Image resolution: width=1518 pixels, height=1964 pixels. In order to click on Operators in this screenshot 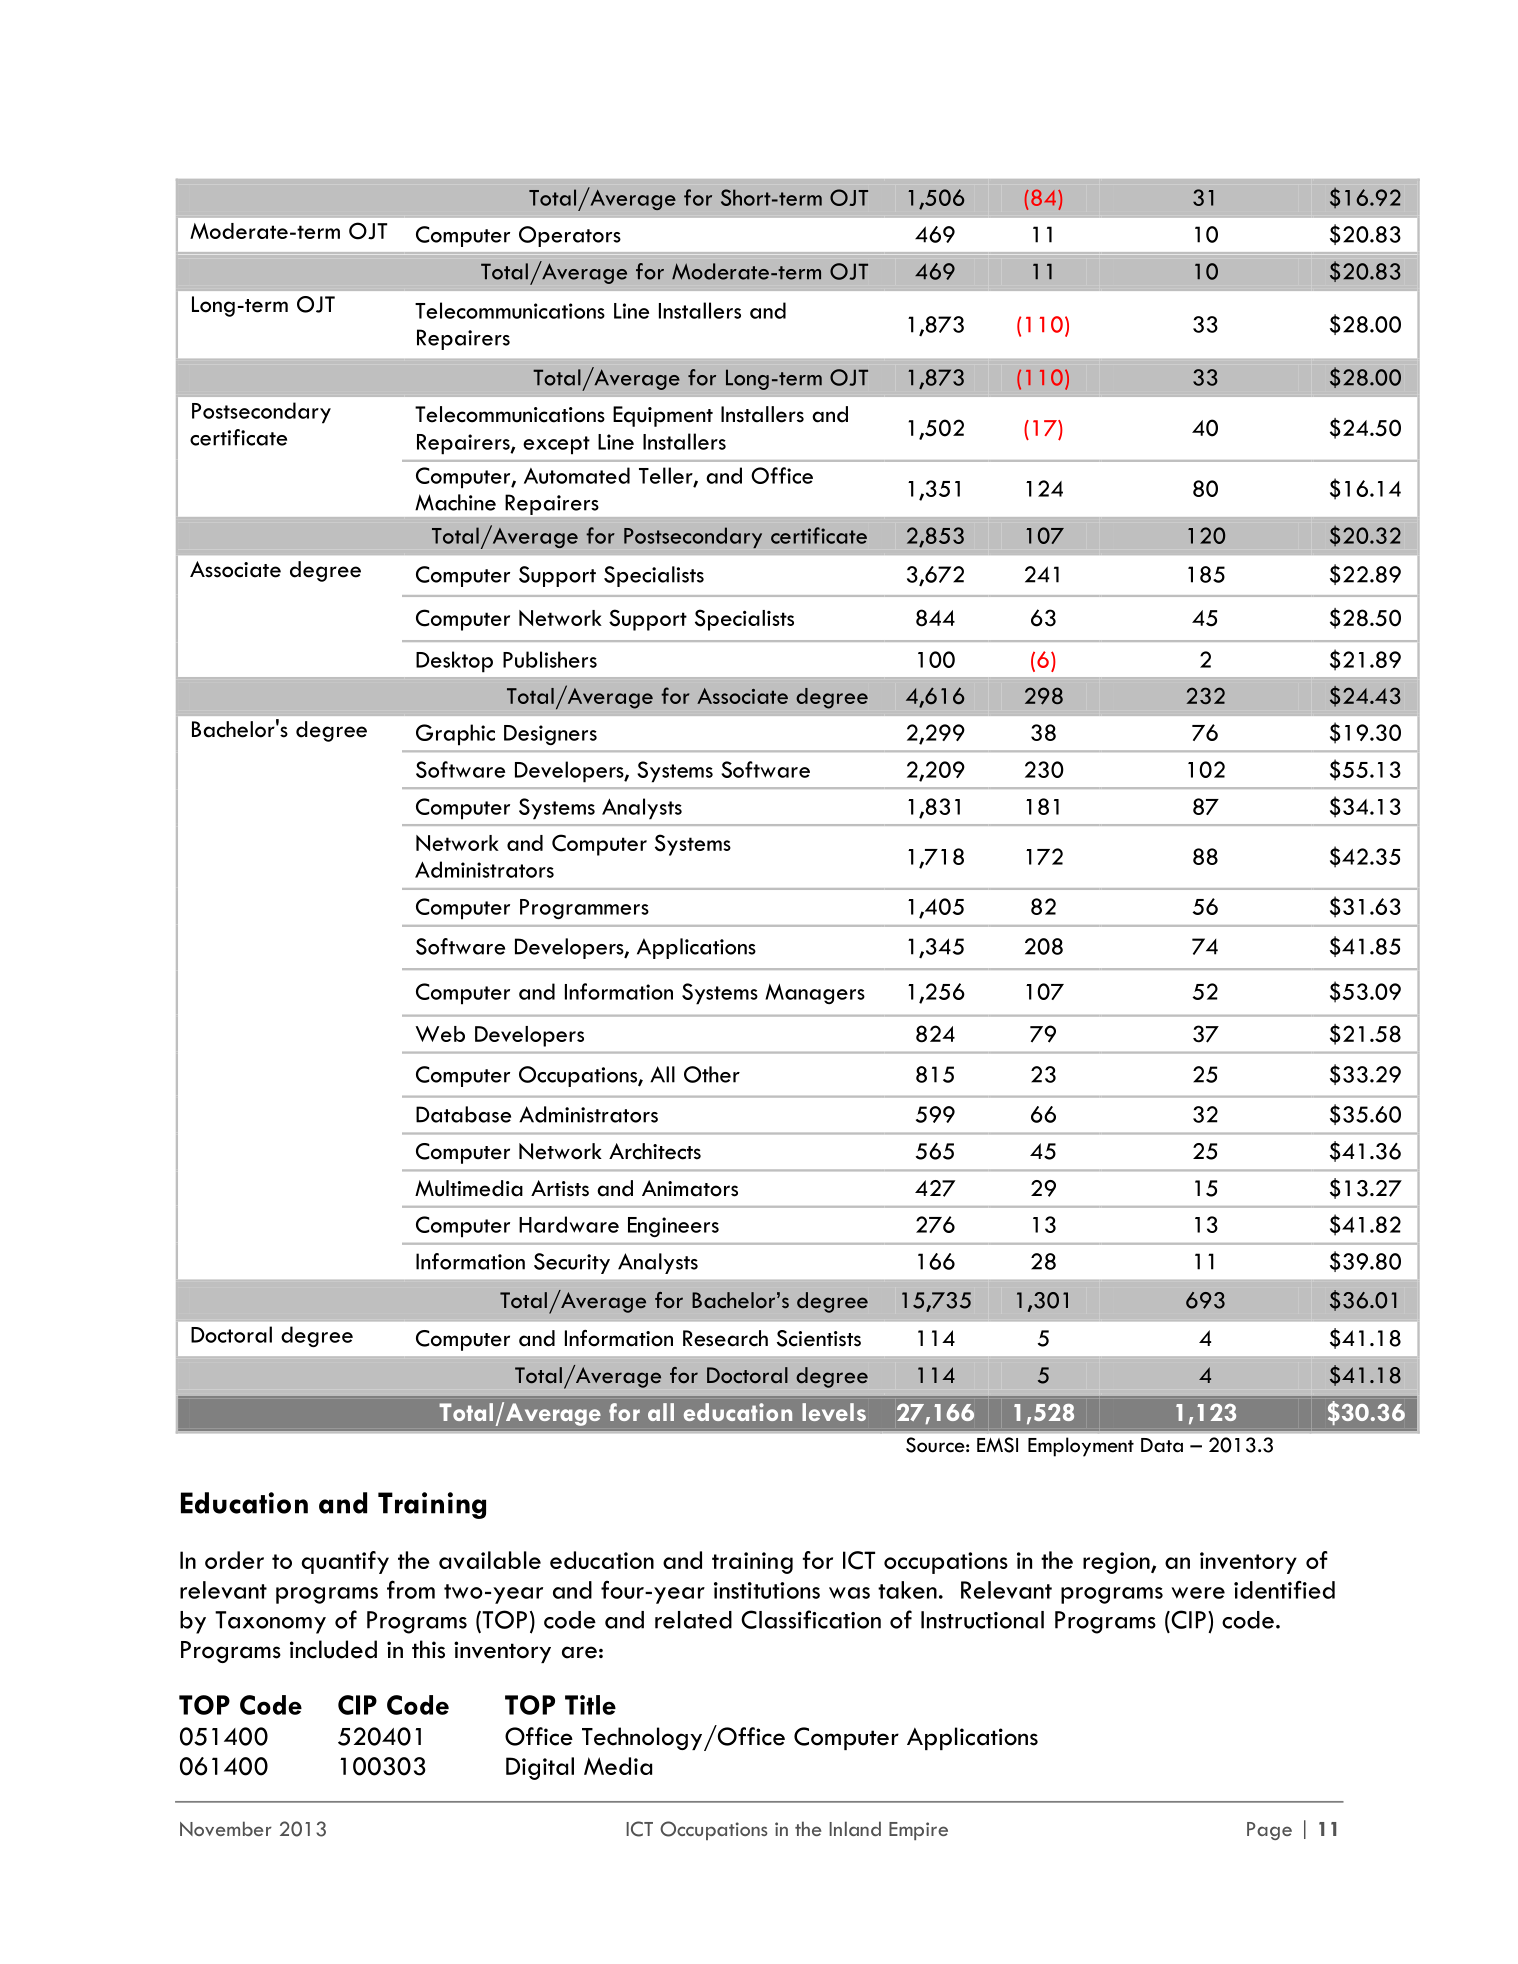, I will do `click(570, 236)`.
